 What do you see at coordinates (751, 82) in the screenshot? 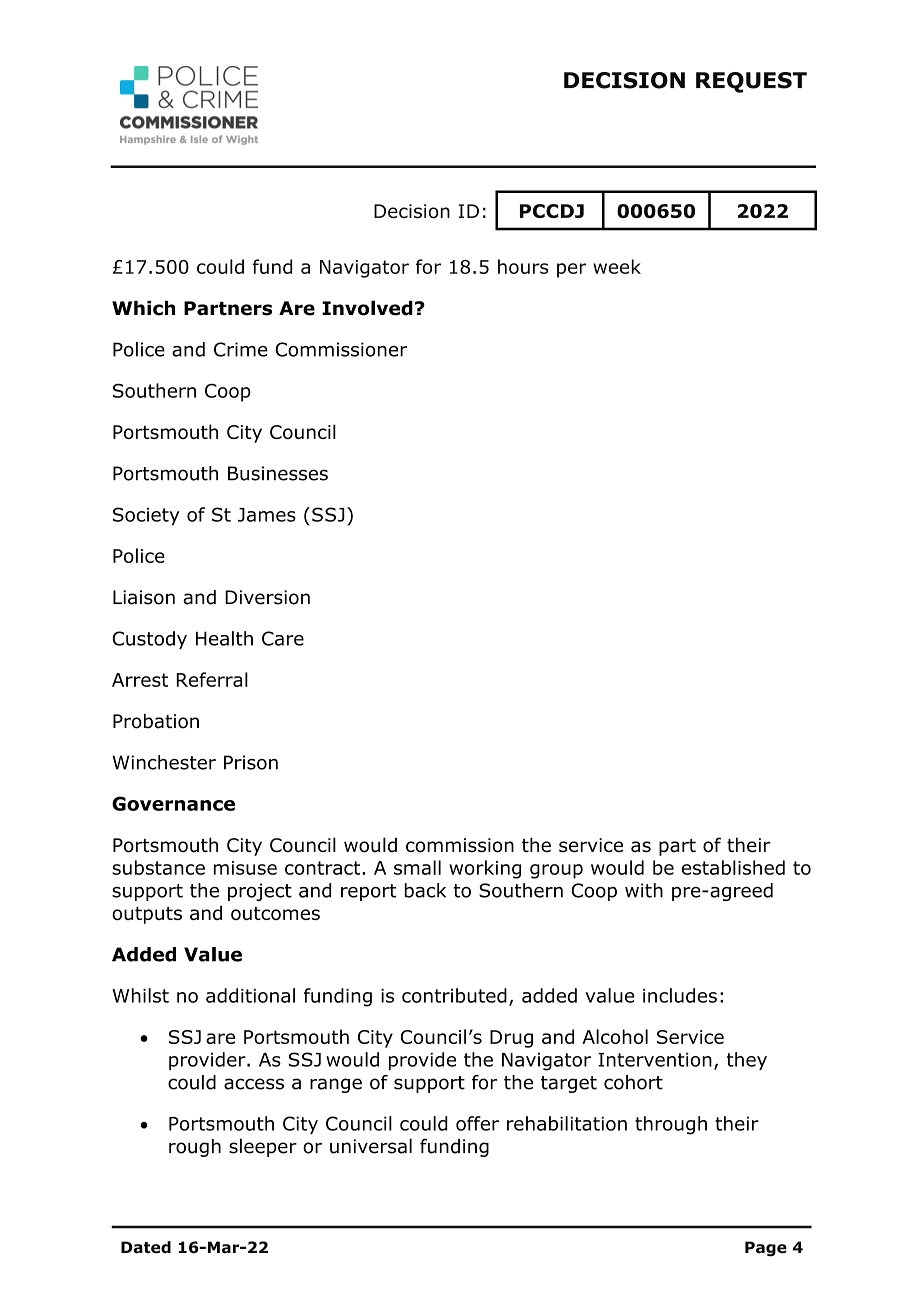
I see `REQUEST` at bounding box center [751, 82].
